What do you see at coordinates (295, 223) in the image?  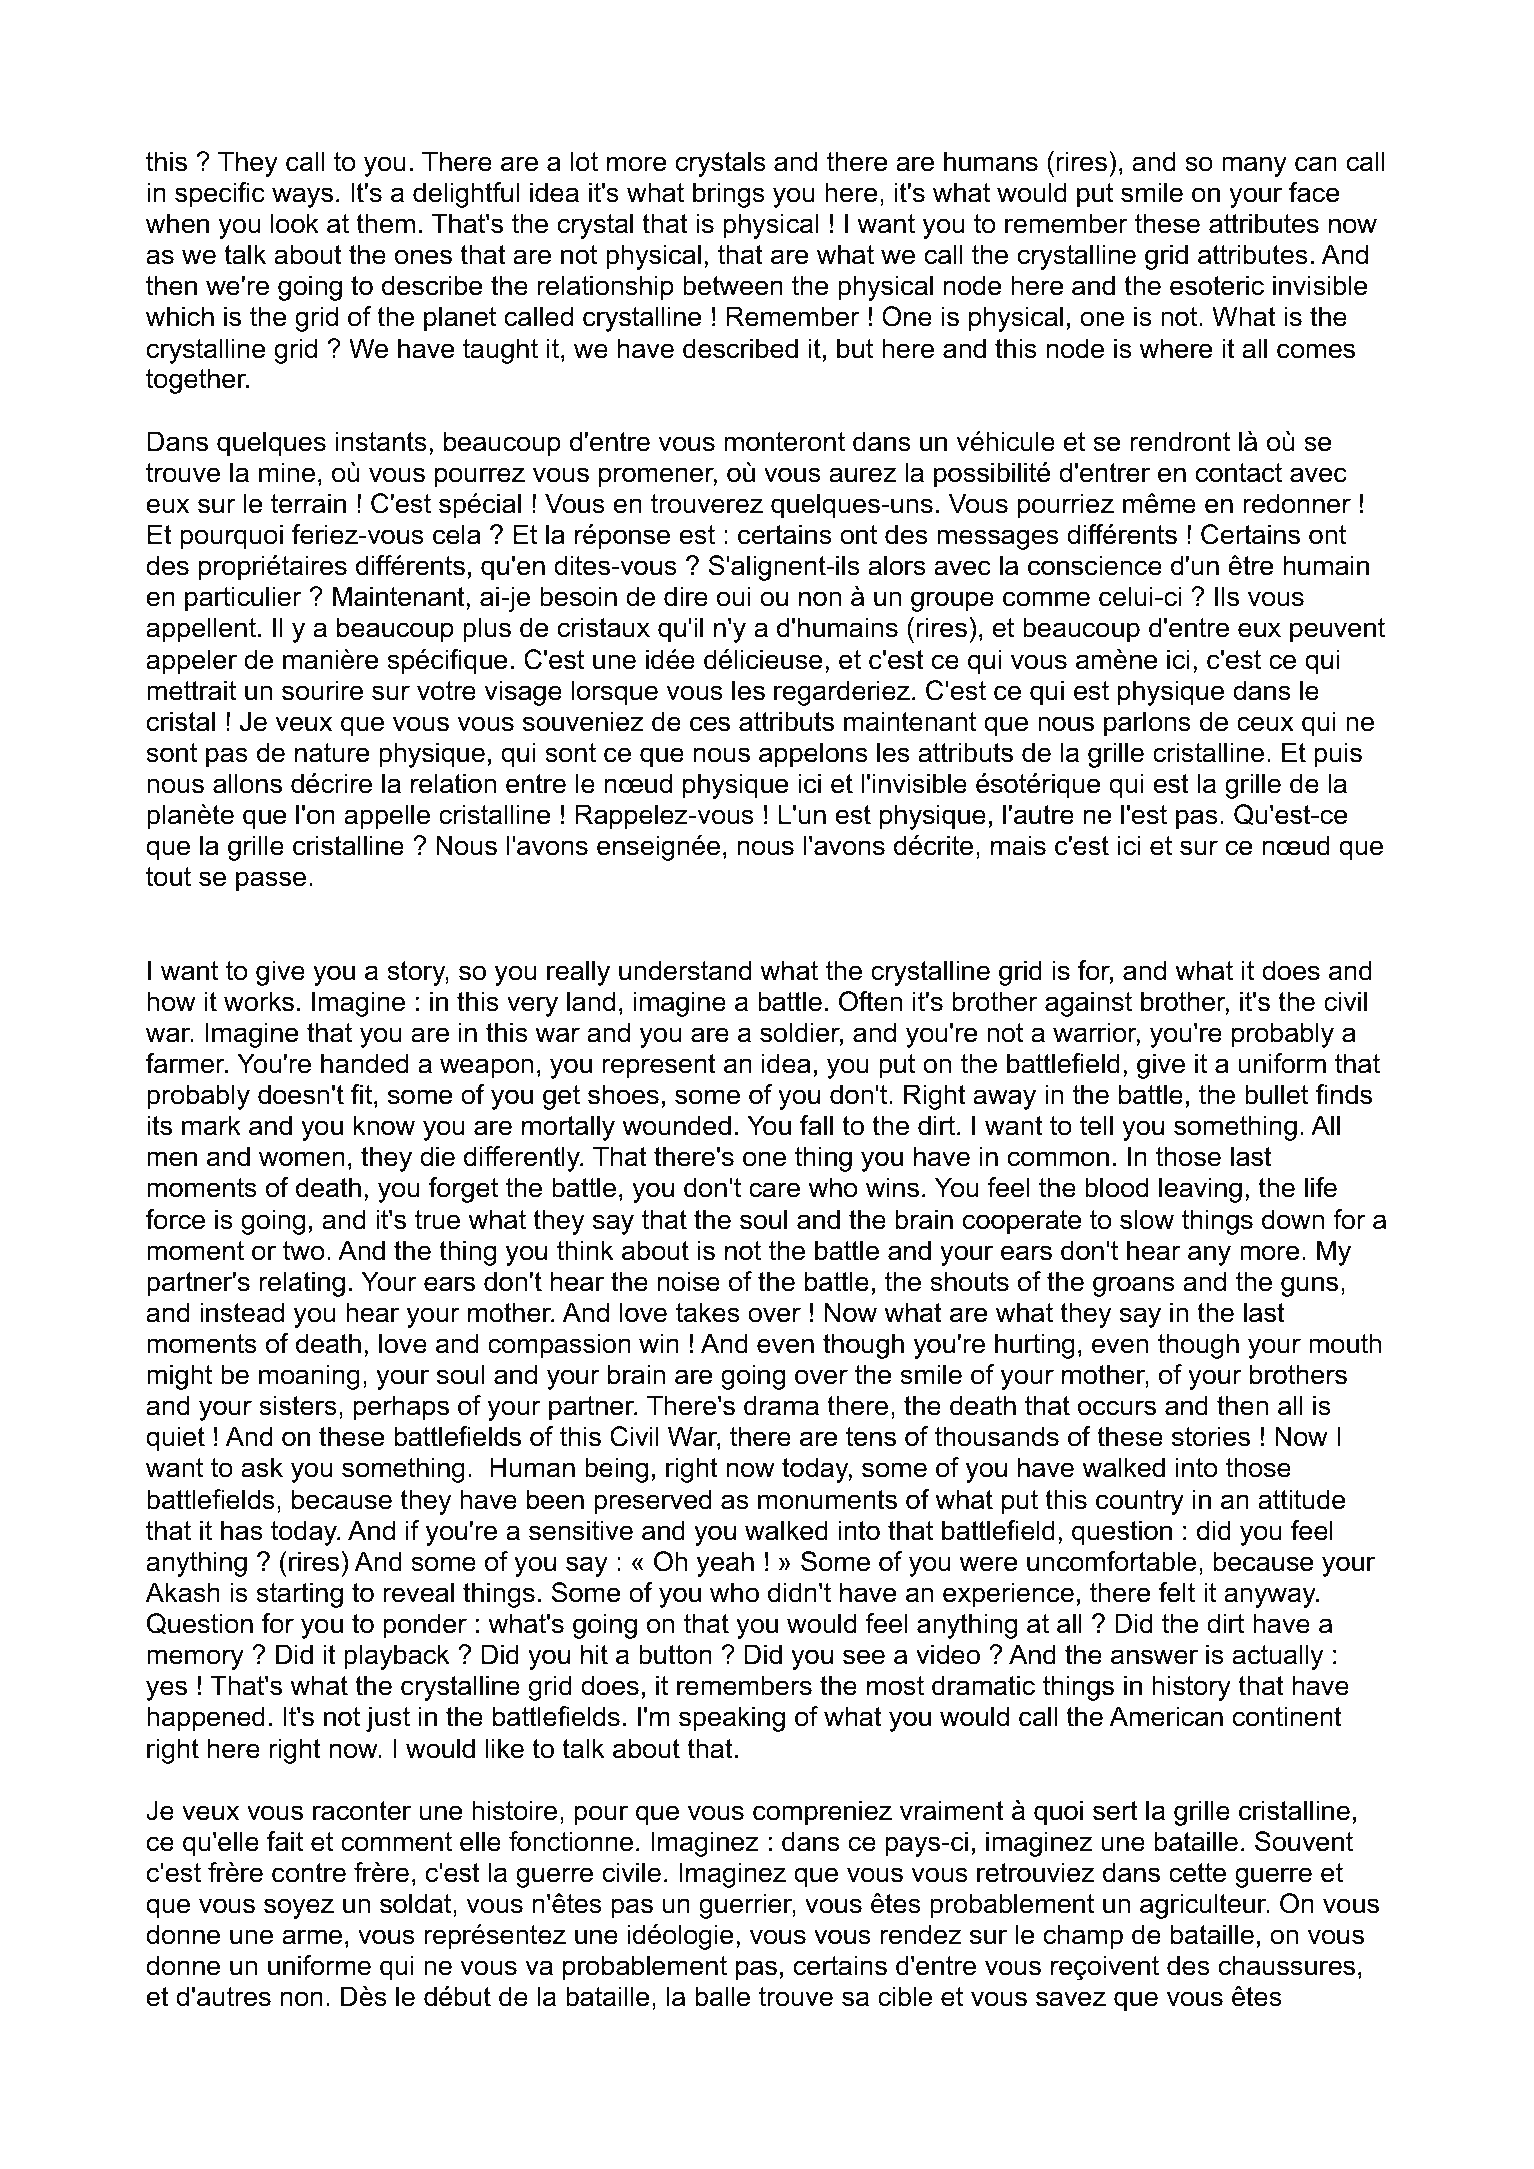 I see `look` at bounding box center [295, 223].
